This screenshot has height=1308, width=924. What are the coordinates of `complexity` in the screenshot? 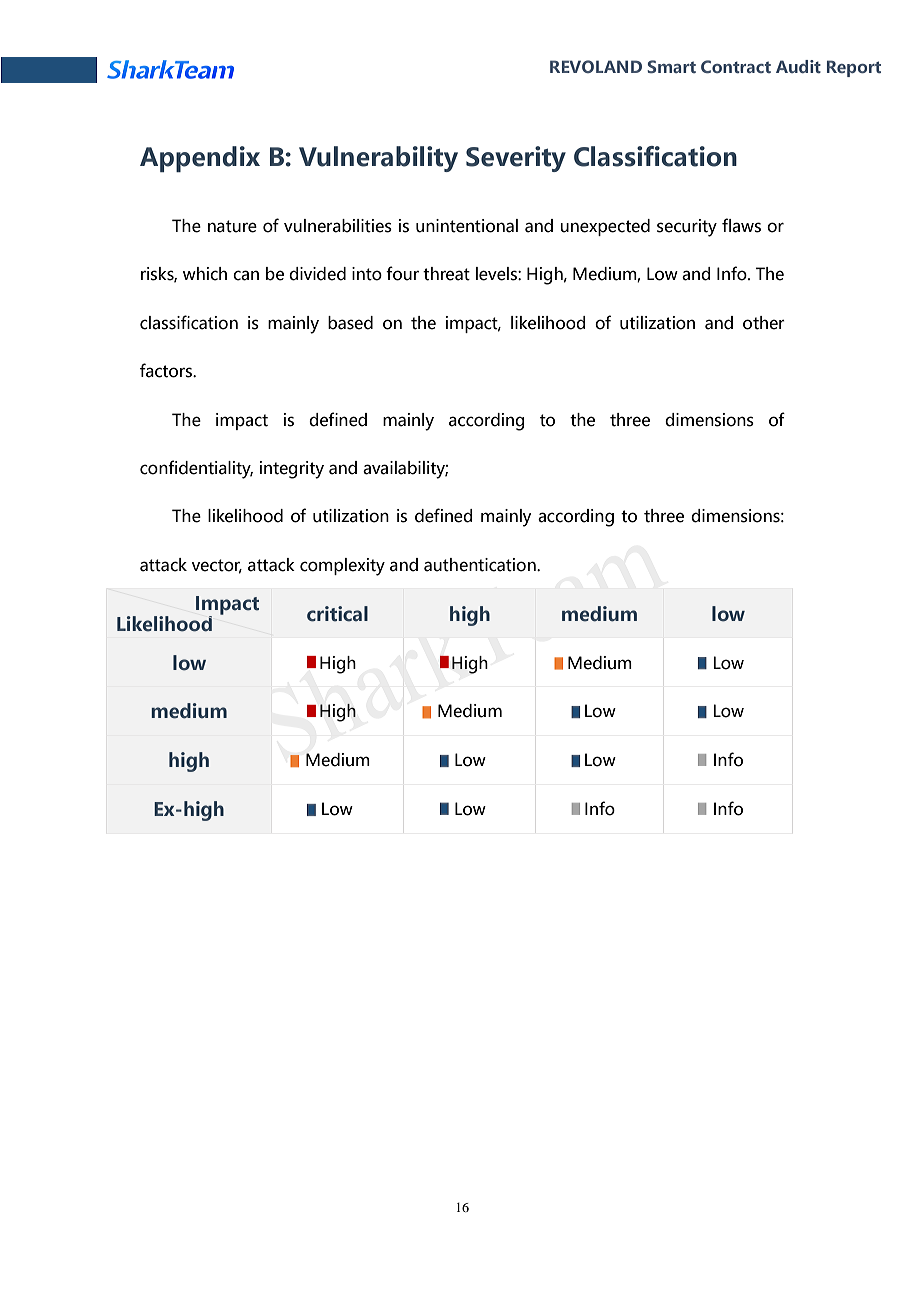 It's located at (342, 567).
